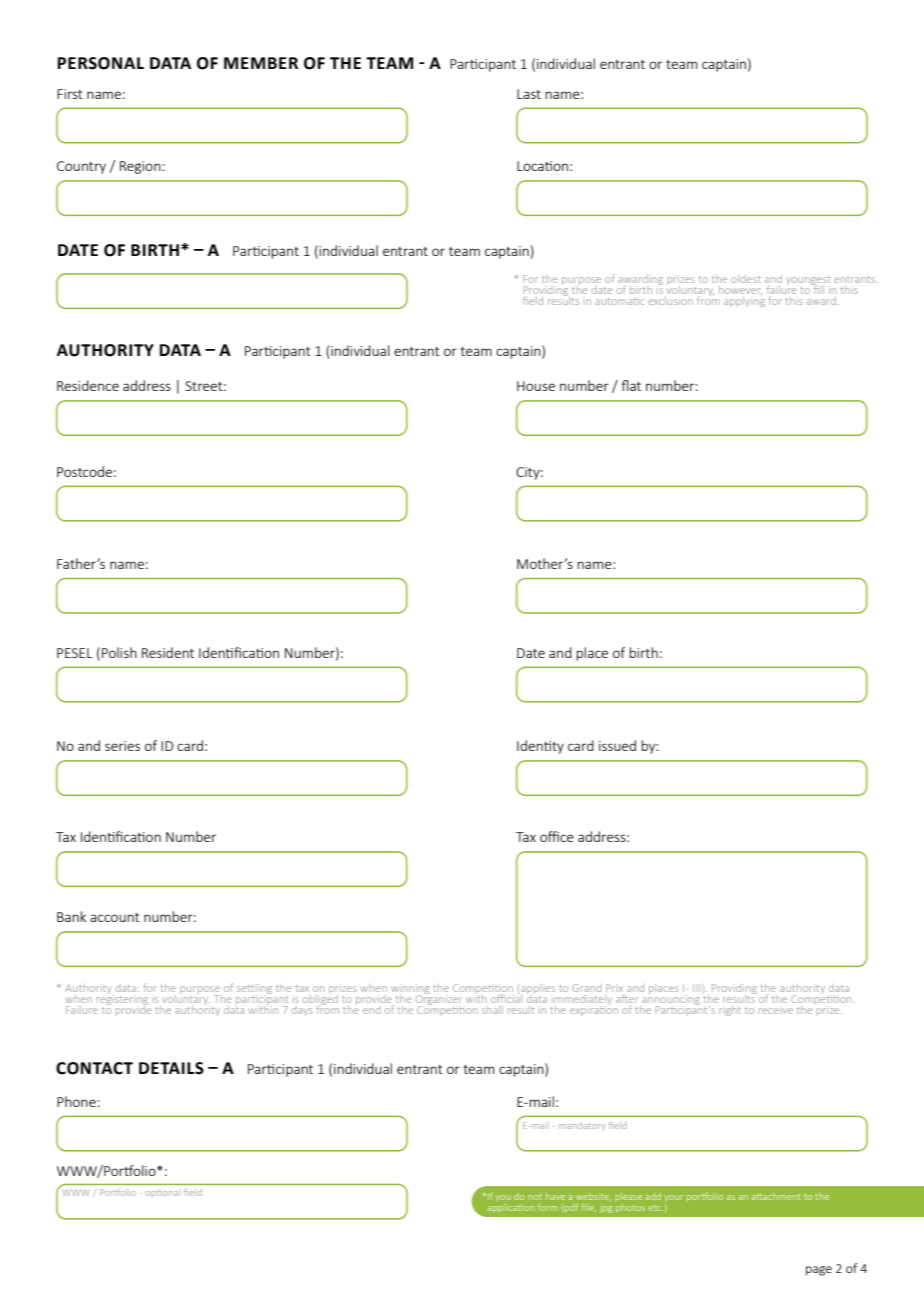 The image size is (924, 1308). Describe the element at coordinates (529, 94) in the image. I see `Last` at that location.
